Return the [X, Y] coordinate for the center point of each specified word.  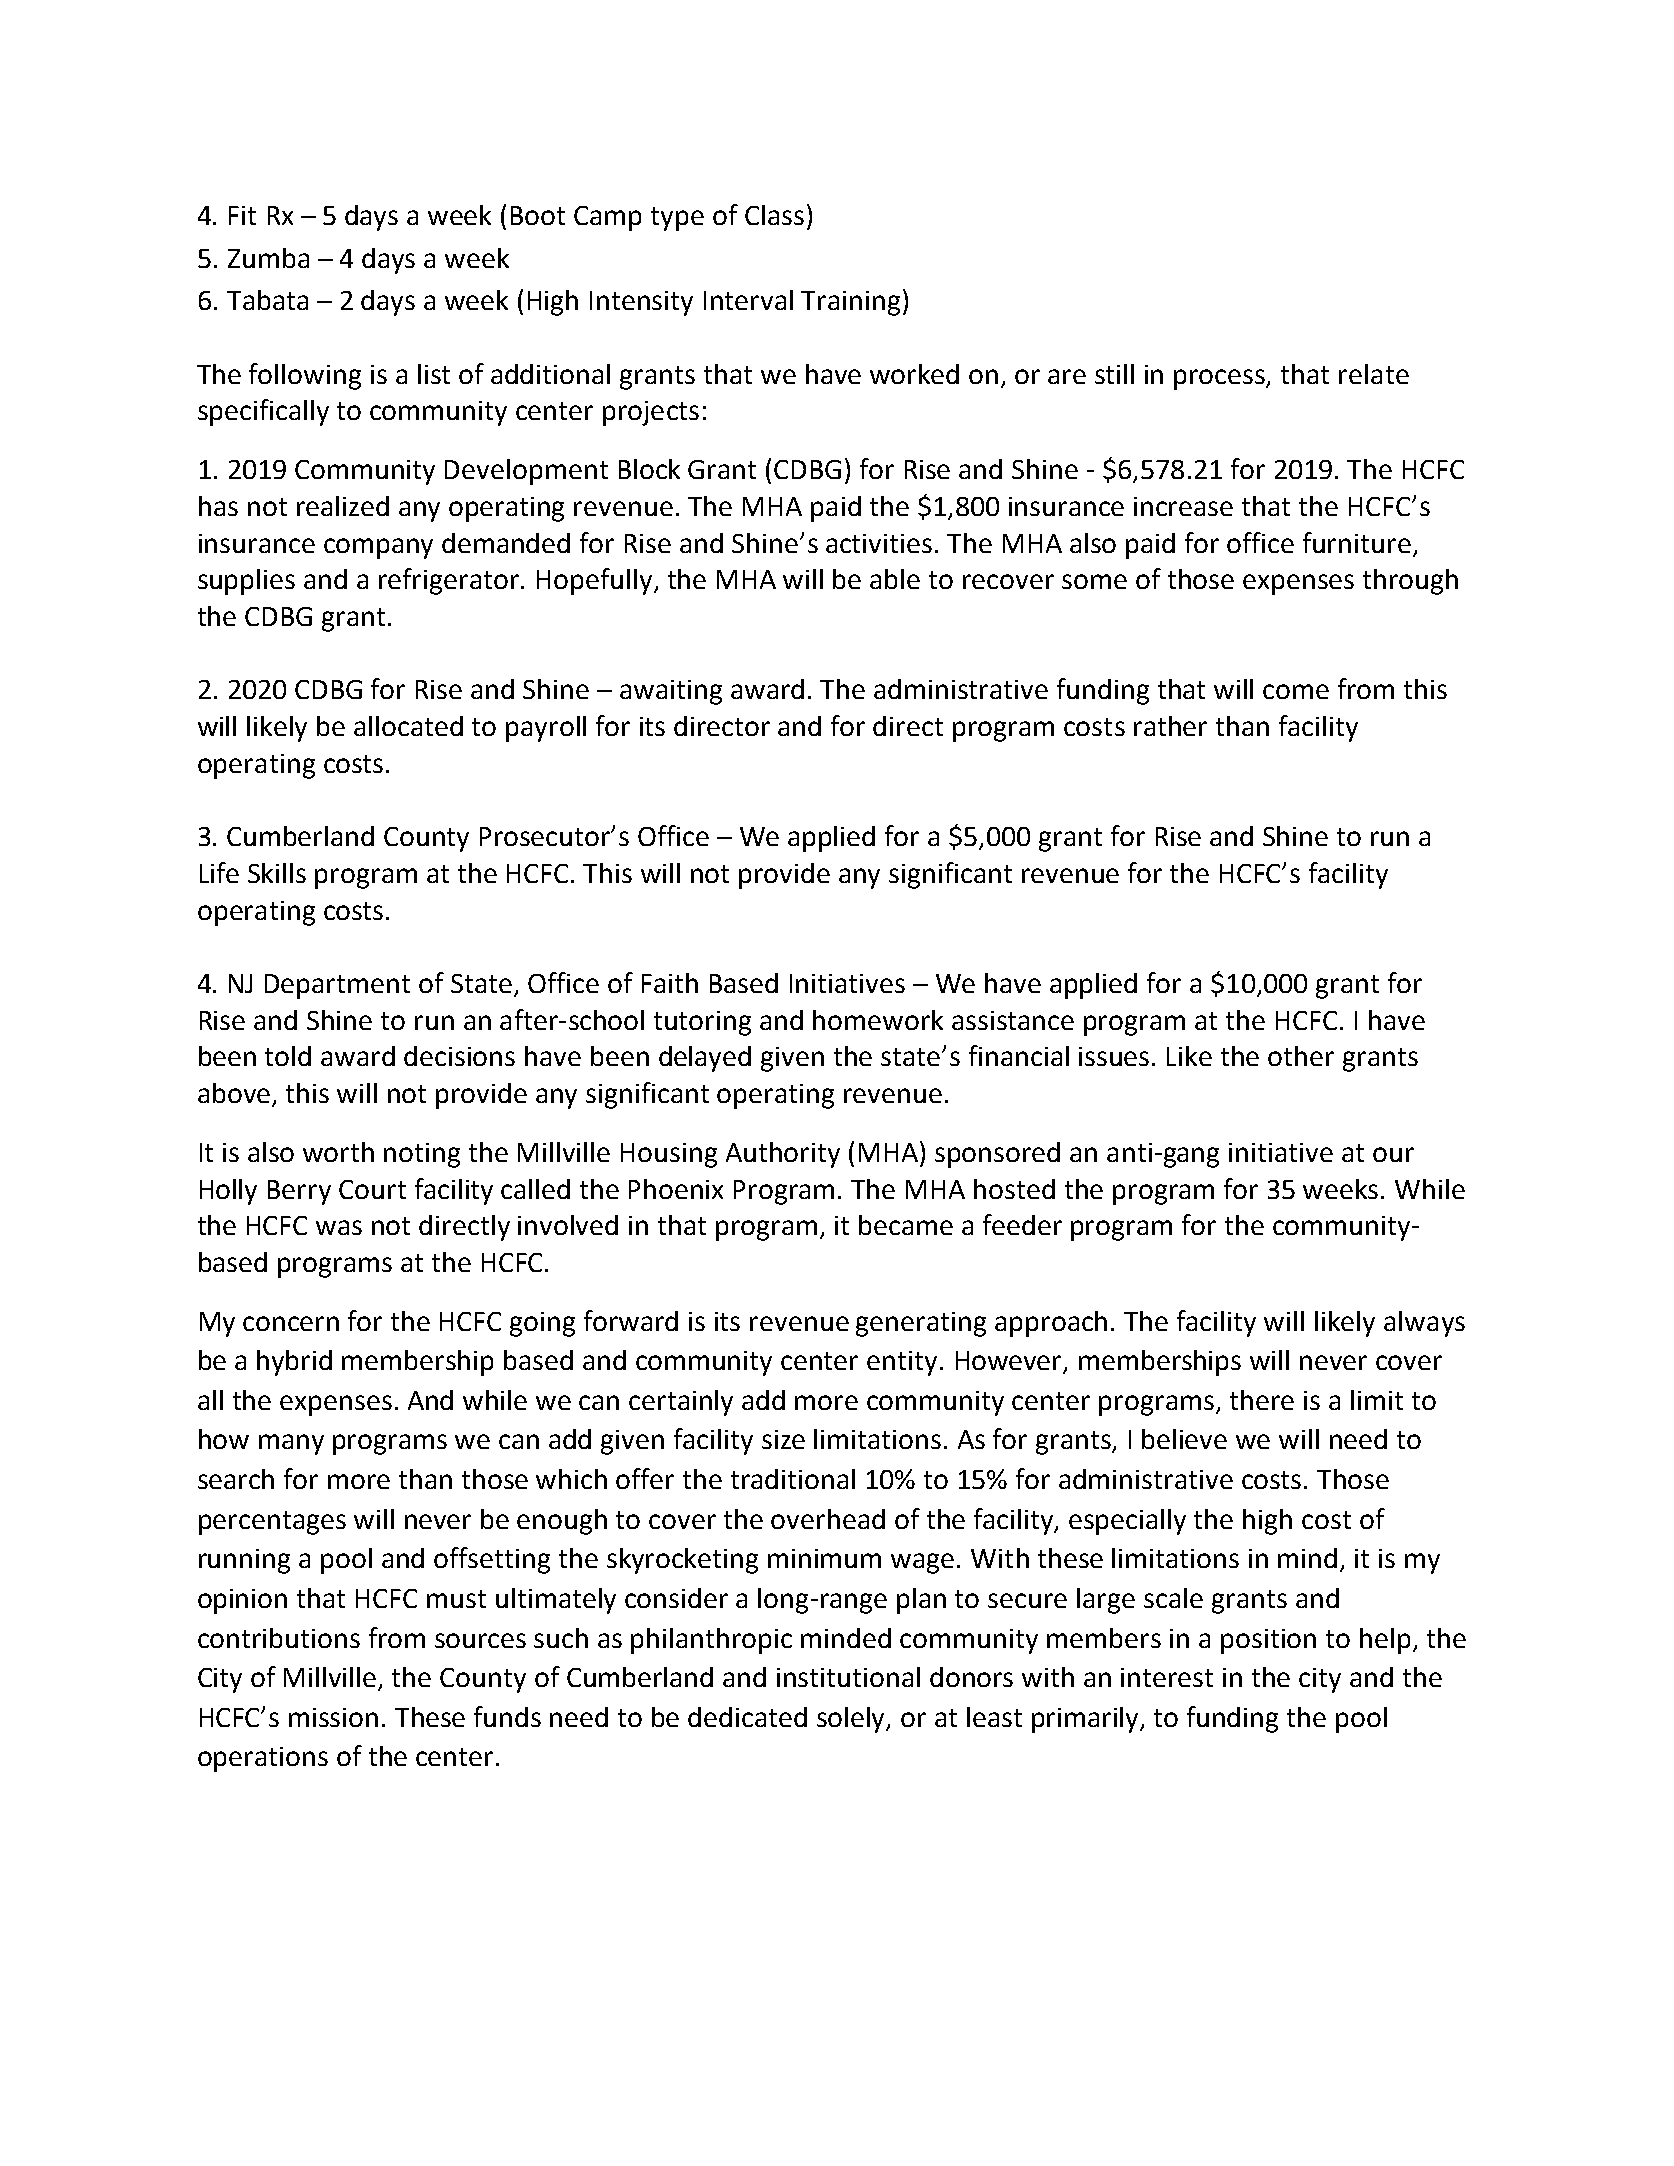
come [1296, 691]
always [1424, 1324]
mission [333, 1717]
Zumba [268, 258]
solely [852, 1720]
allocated [408, 726]
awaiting [671, 692]
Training [850, 303]
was [339, 1227]
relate [1374, 374]
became [906, 1225]
